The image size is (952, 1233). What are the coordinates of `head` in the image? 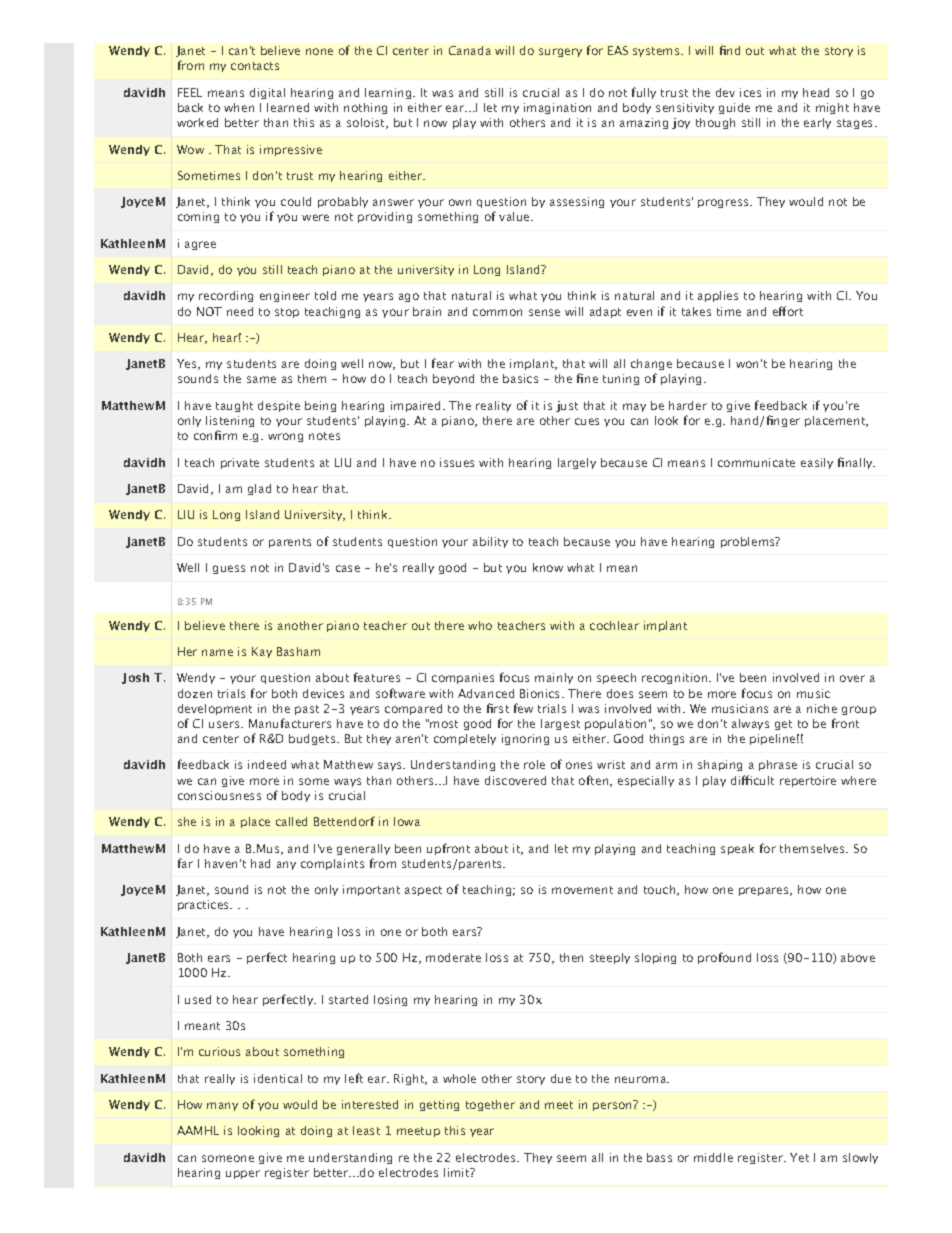 It's located at (816, 92).
